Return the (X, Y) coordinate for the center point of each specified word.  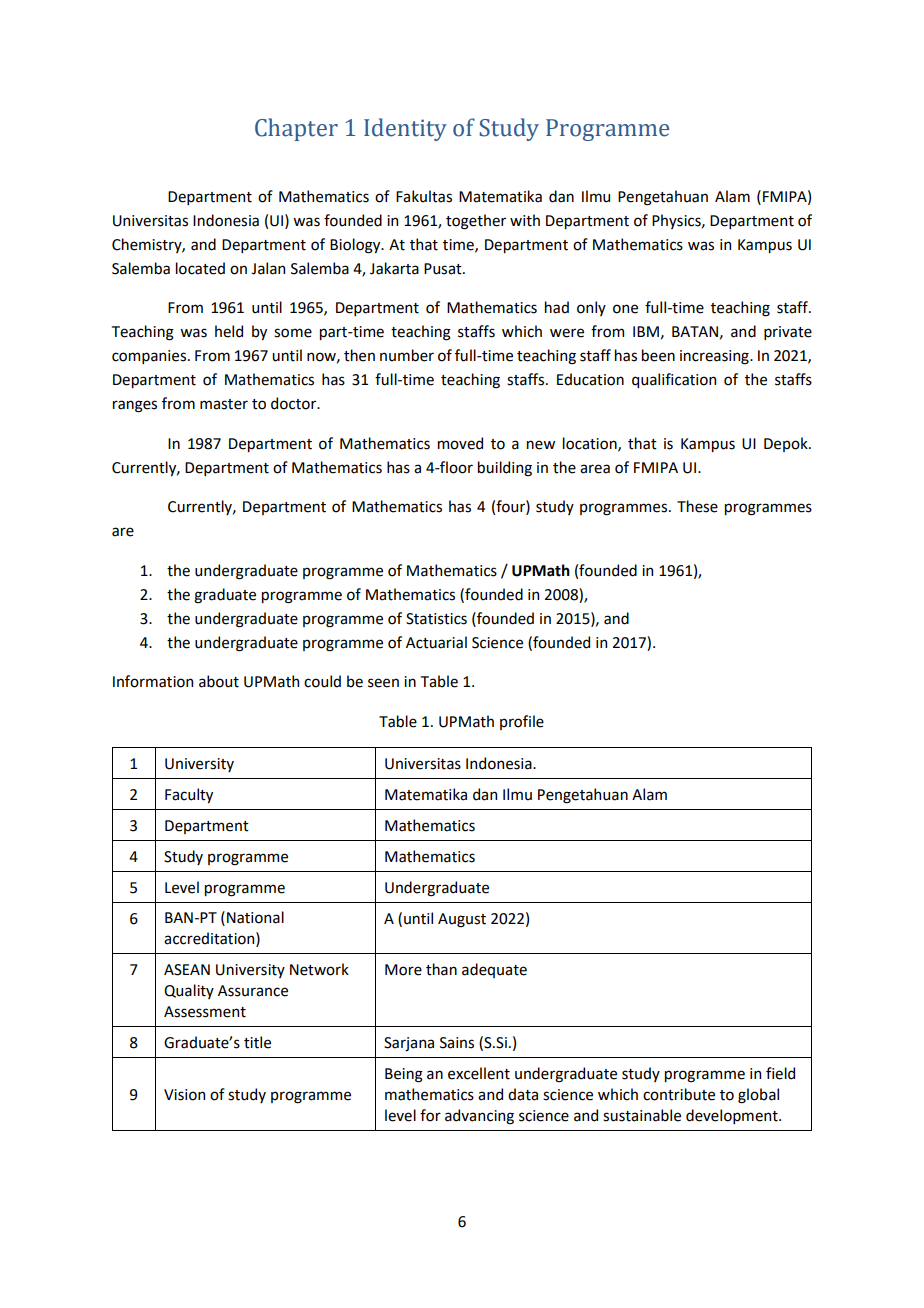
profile (522, 722)
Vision (184, 1095)
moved (460, 443)
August (462, 920)
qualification (674, 380)
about (219, 681)
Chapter (296, 129)
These (697, 506)
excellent (479, 1073)
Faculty (189, 795)
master (224, 404)
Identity (405, 129)
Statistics (436, 619)
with (525, 220)
